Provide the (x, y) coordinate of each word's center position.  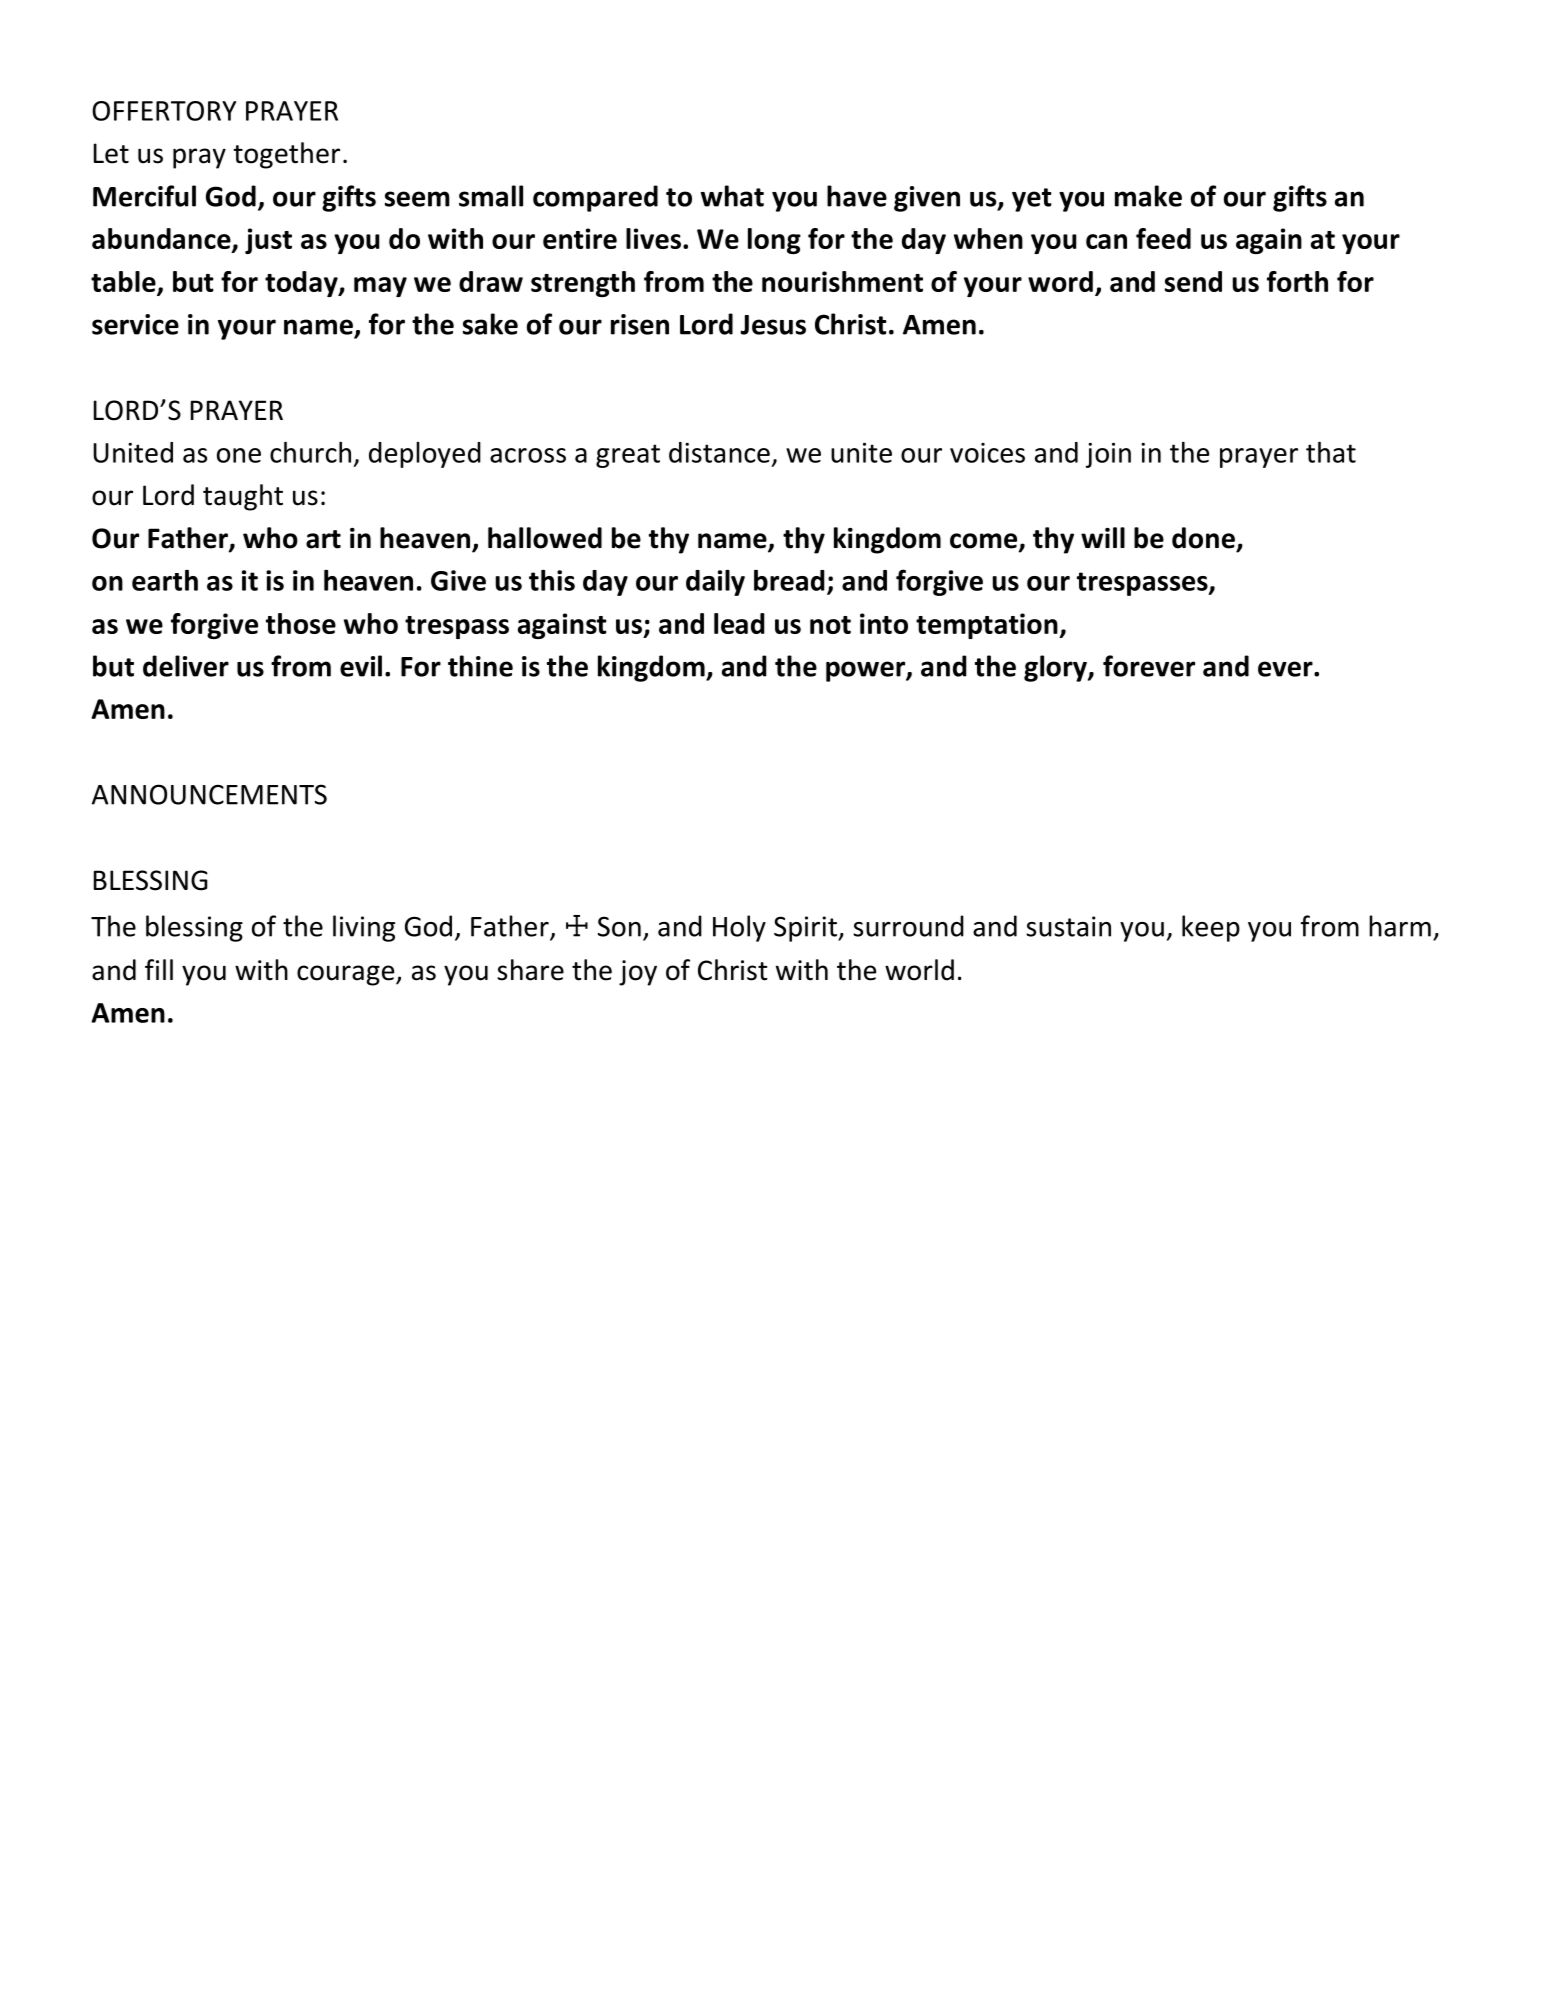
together (286, 155)
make (1148, 196)
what (732, 196)
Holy (739, 928)
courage (347, 975)
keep (1211, 928)
